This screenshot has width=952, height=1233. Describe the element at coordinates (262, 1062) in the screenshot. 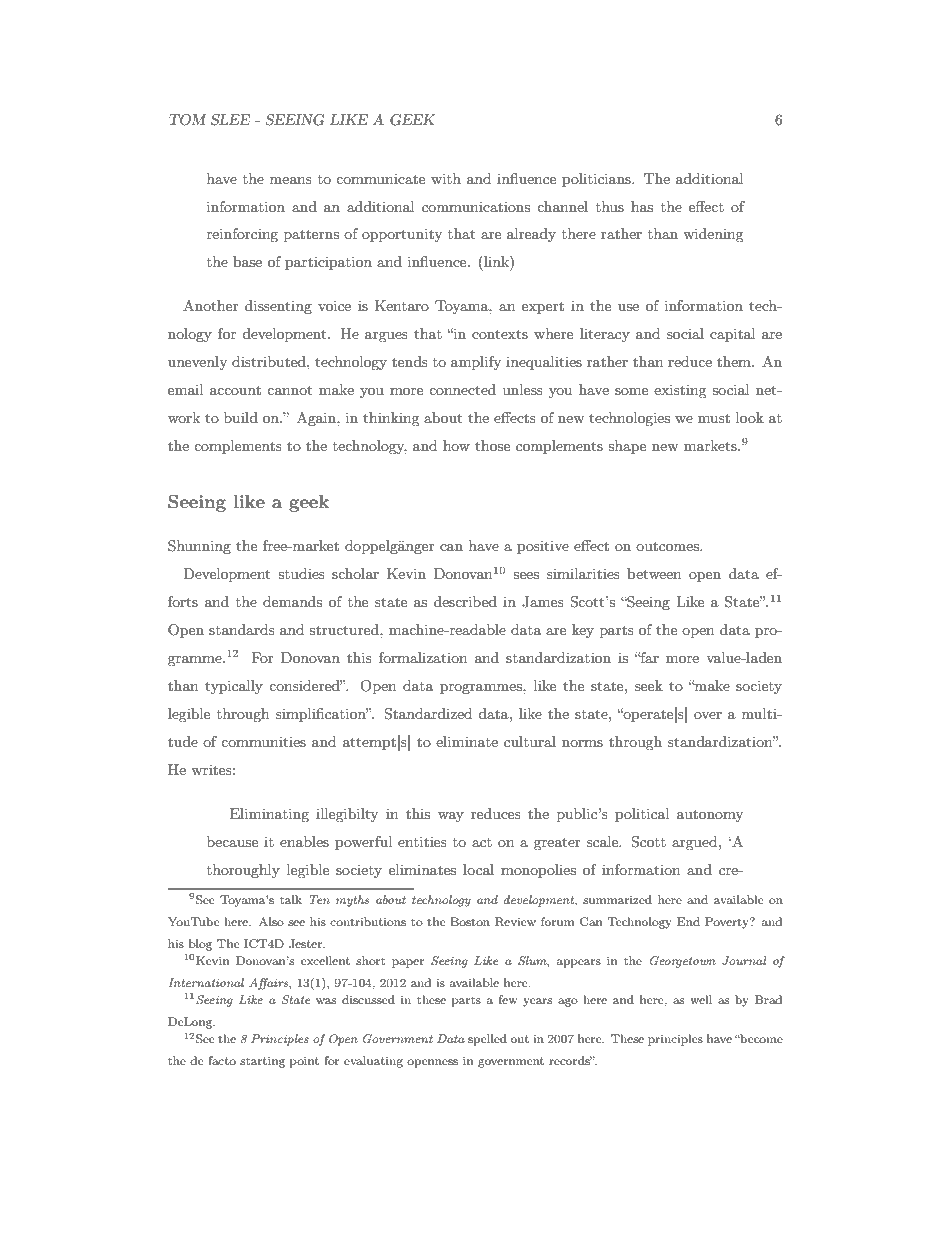

I see `starting` at that location.
